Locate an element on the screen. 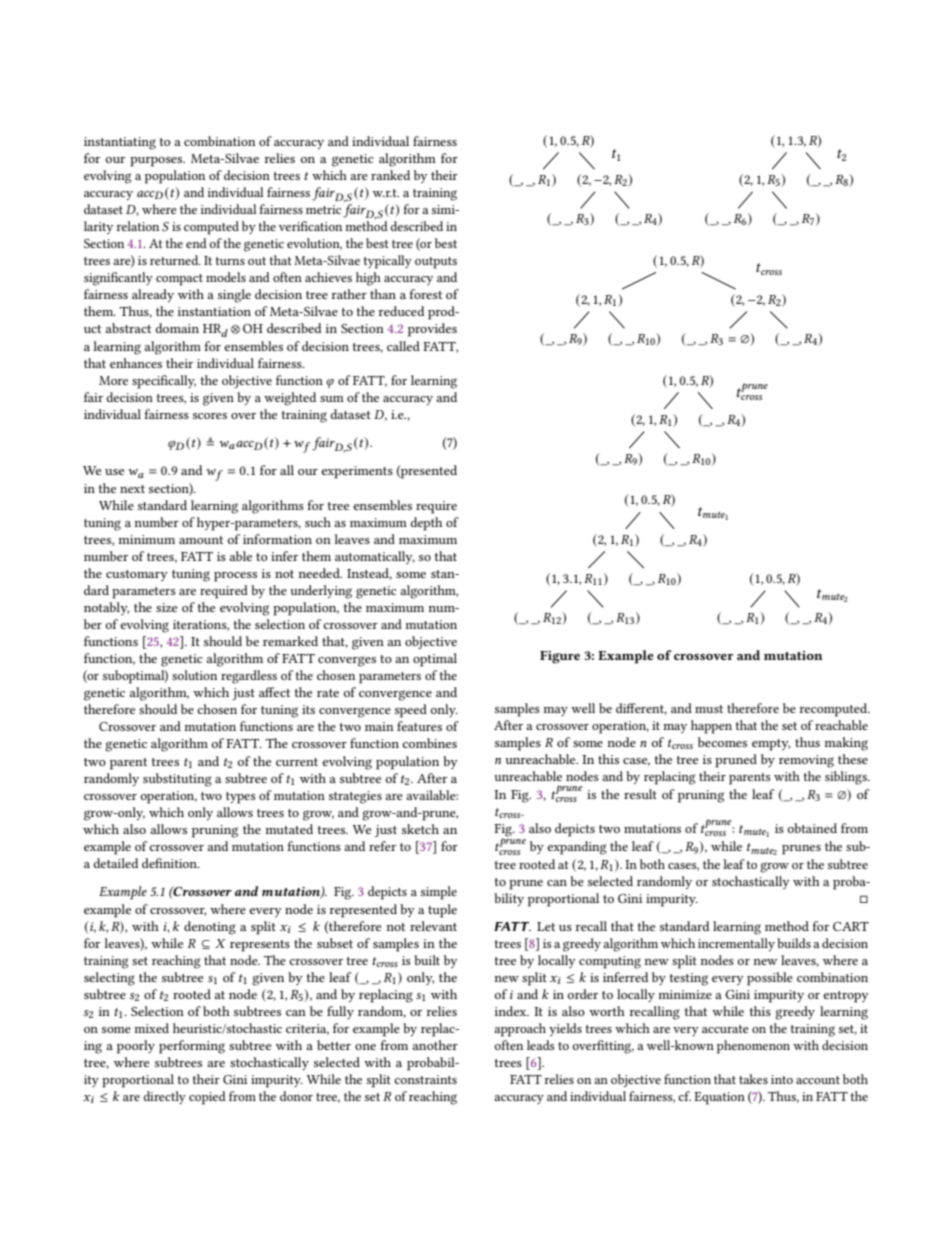 This screenshot has height=1233, width=952. takes is located at coordinates (753, 1079).
